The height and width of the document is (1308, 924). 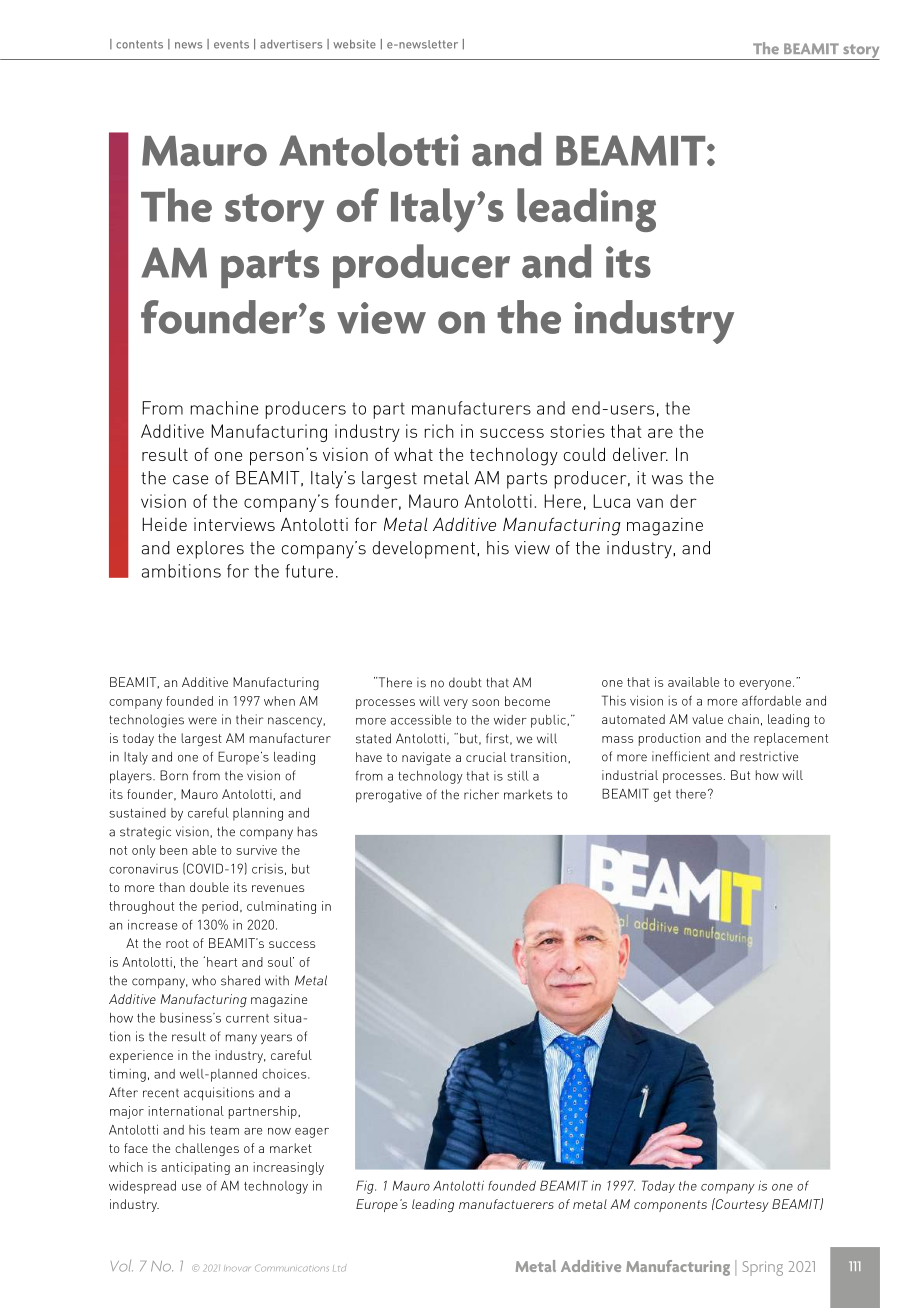 What do you see at coordinates (202, 721) in the document?
I see `were` at bounding box center [202, 721].
